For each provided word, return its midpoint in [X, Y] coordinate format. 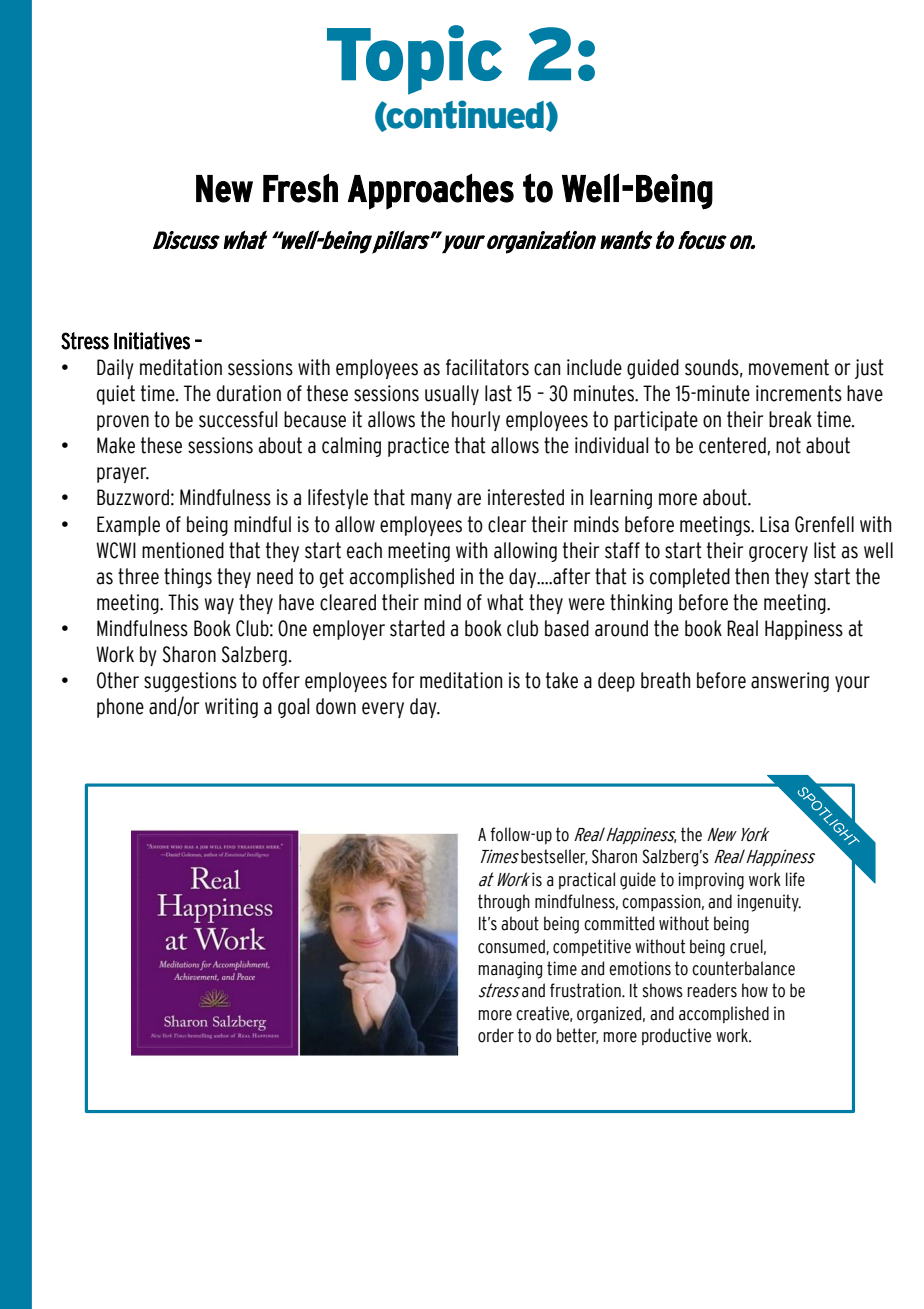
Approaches [431, 191]
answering [790, 682]
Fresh [300, 188]
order [496, 1035]
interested [526, 497]
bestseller [554, 857]
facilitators [487, 367]
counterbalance [743, 968]
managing [510, 970]
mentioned [183, 550]
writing [231, 708]
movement [789, 367]
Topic [414, 60]
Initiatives [152, 341]
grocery [778, 554]
